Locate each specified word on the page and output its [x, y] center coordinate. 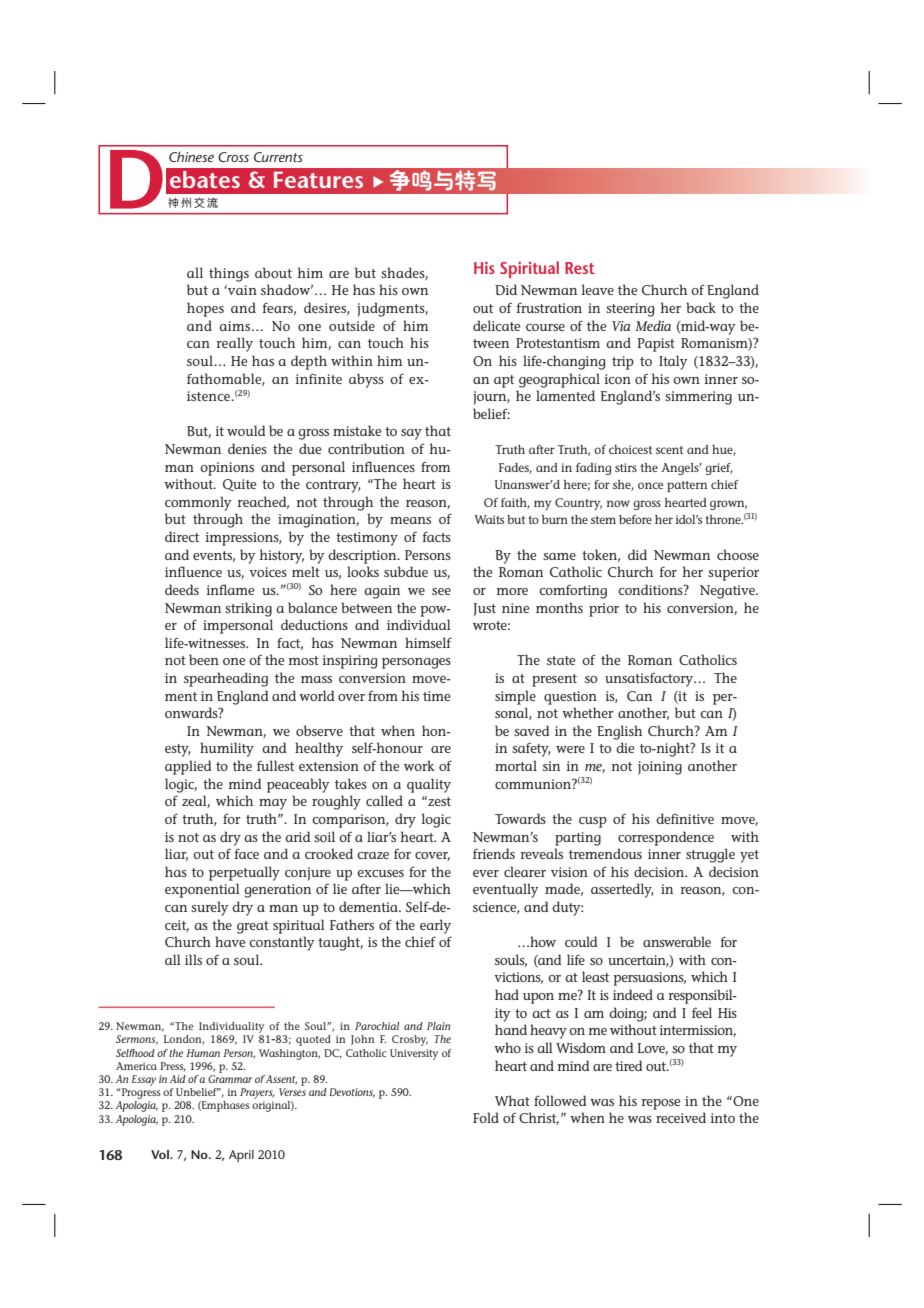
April [241, 1156]
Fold [486, 1117]
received [681, 1117]
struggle [710, 855]
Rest [580, 268]
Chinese [191, 156]
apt [504, 381]
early [435, 926]
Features [318, 180]
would [246, 430]
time [437, 696]
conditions [651, 589]
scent [669, 450]
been [204, 659]
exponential [202, 890]
